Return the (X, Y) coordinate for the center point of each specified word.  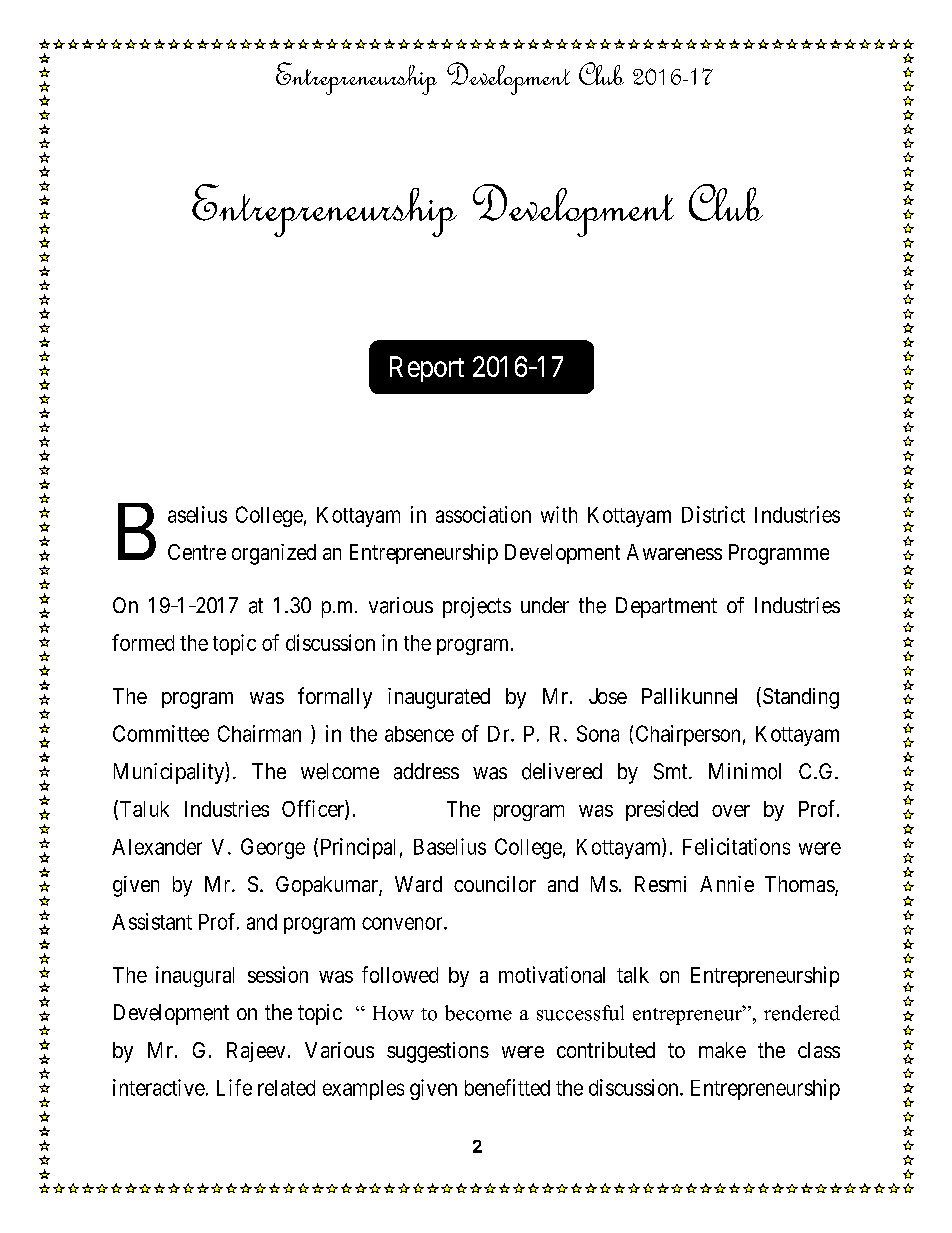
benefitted (507, 1087)
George (273, 848)
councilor (495, 884)
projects (477, 607)
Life (234, 1087)
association (483, 514)
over (731, 811)
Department (666, 607)
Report (427, 369)
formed (143, 642)
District (713, 514)
